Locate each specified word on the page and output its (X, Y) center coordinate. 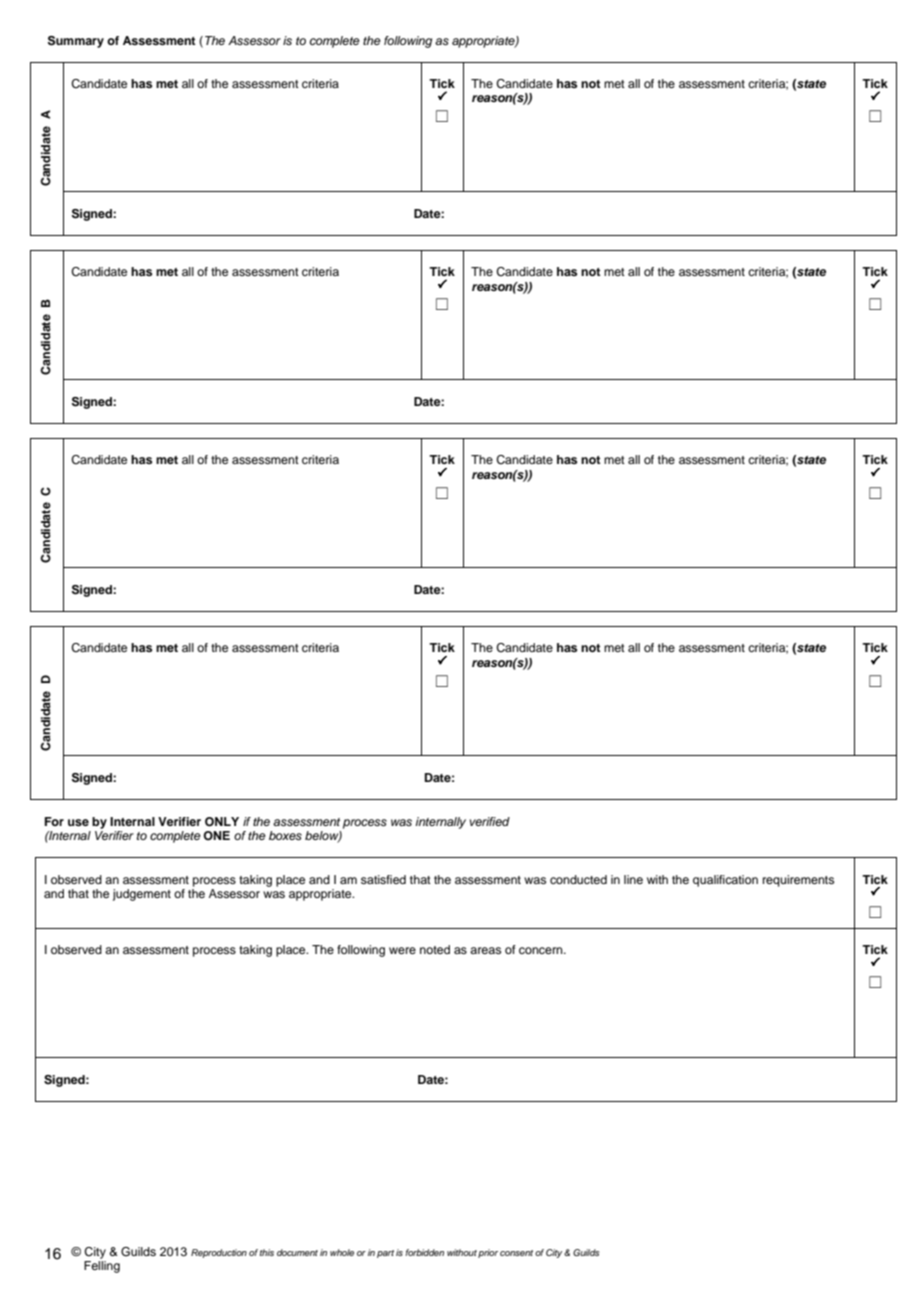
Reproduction (219, 1253)
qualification (725, 881)
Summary (76, 42)
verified (490, 821)
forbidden (424, 1252)
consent (516, 1253)
